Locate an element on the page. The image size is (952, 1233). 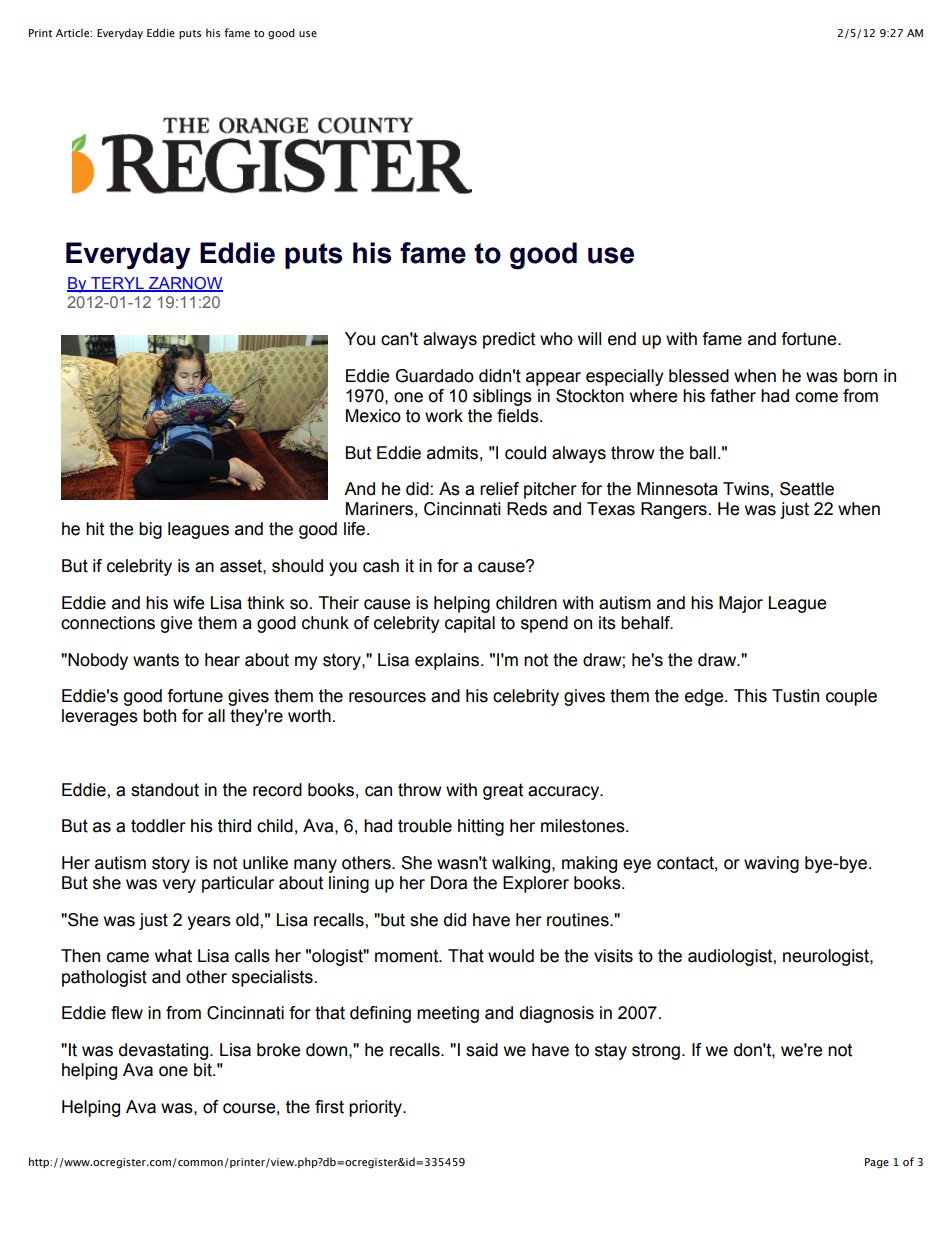
wife is located at coordinates (189, 603).
